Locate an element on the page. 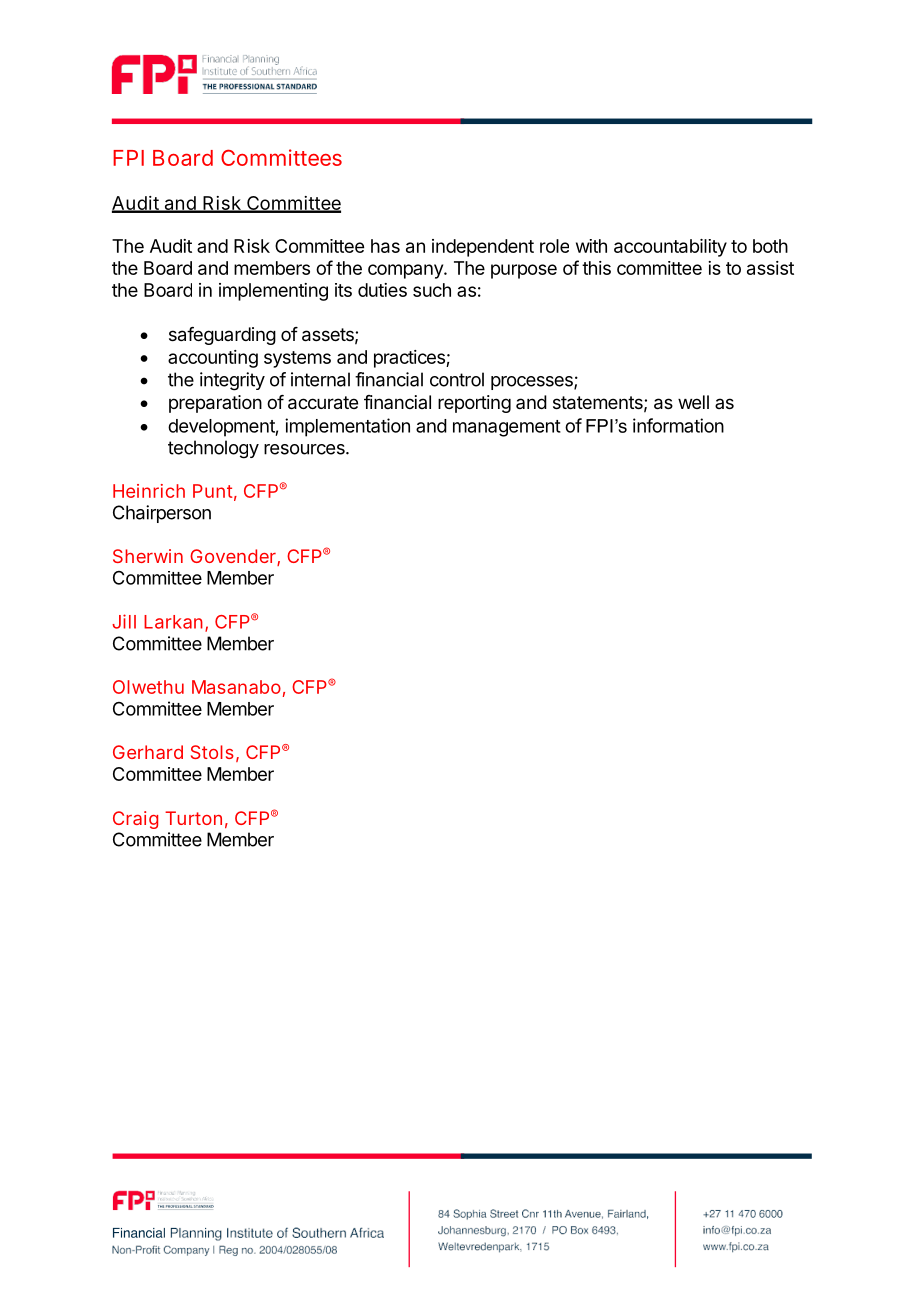 The width and height of the image is (924, 1309). Chairperson is located at coordinates (162, 514).
